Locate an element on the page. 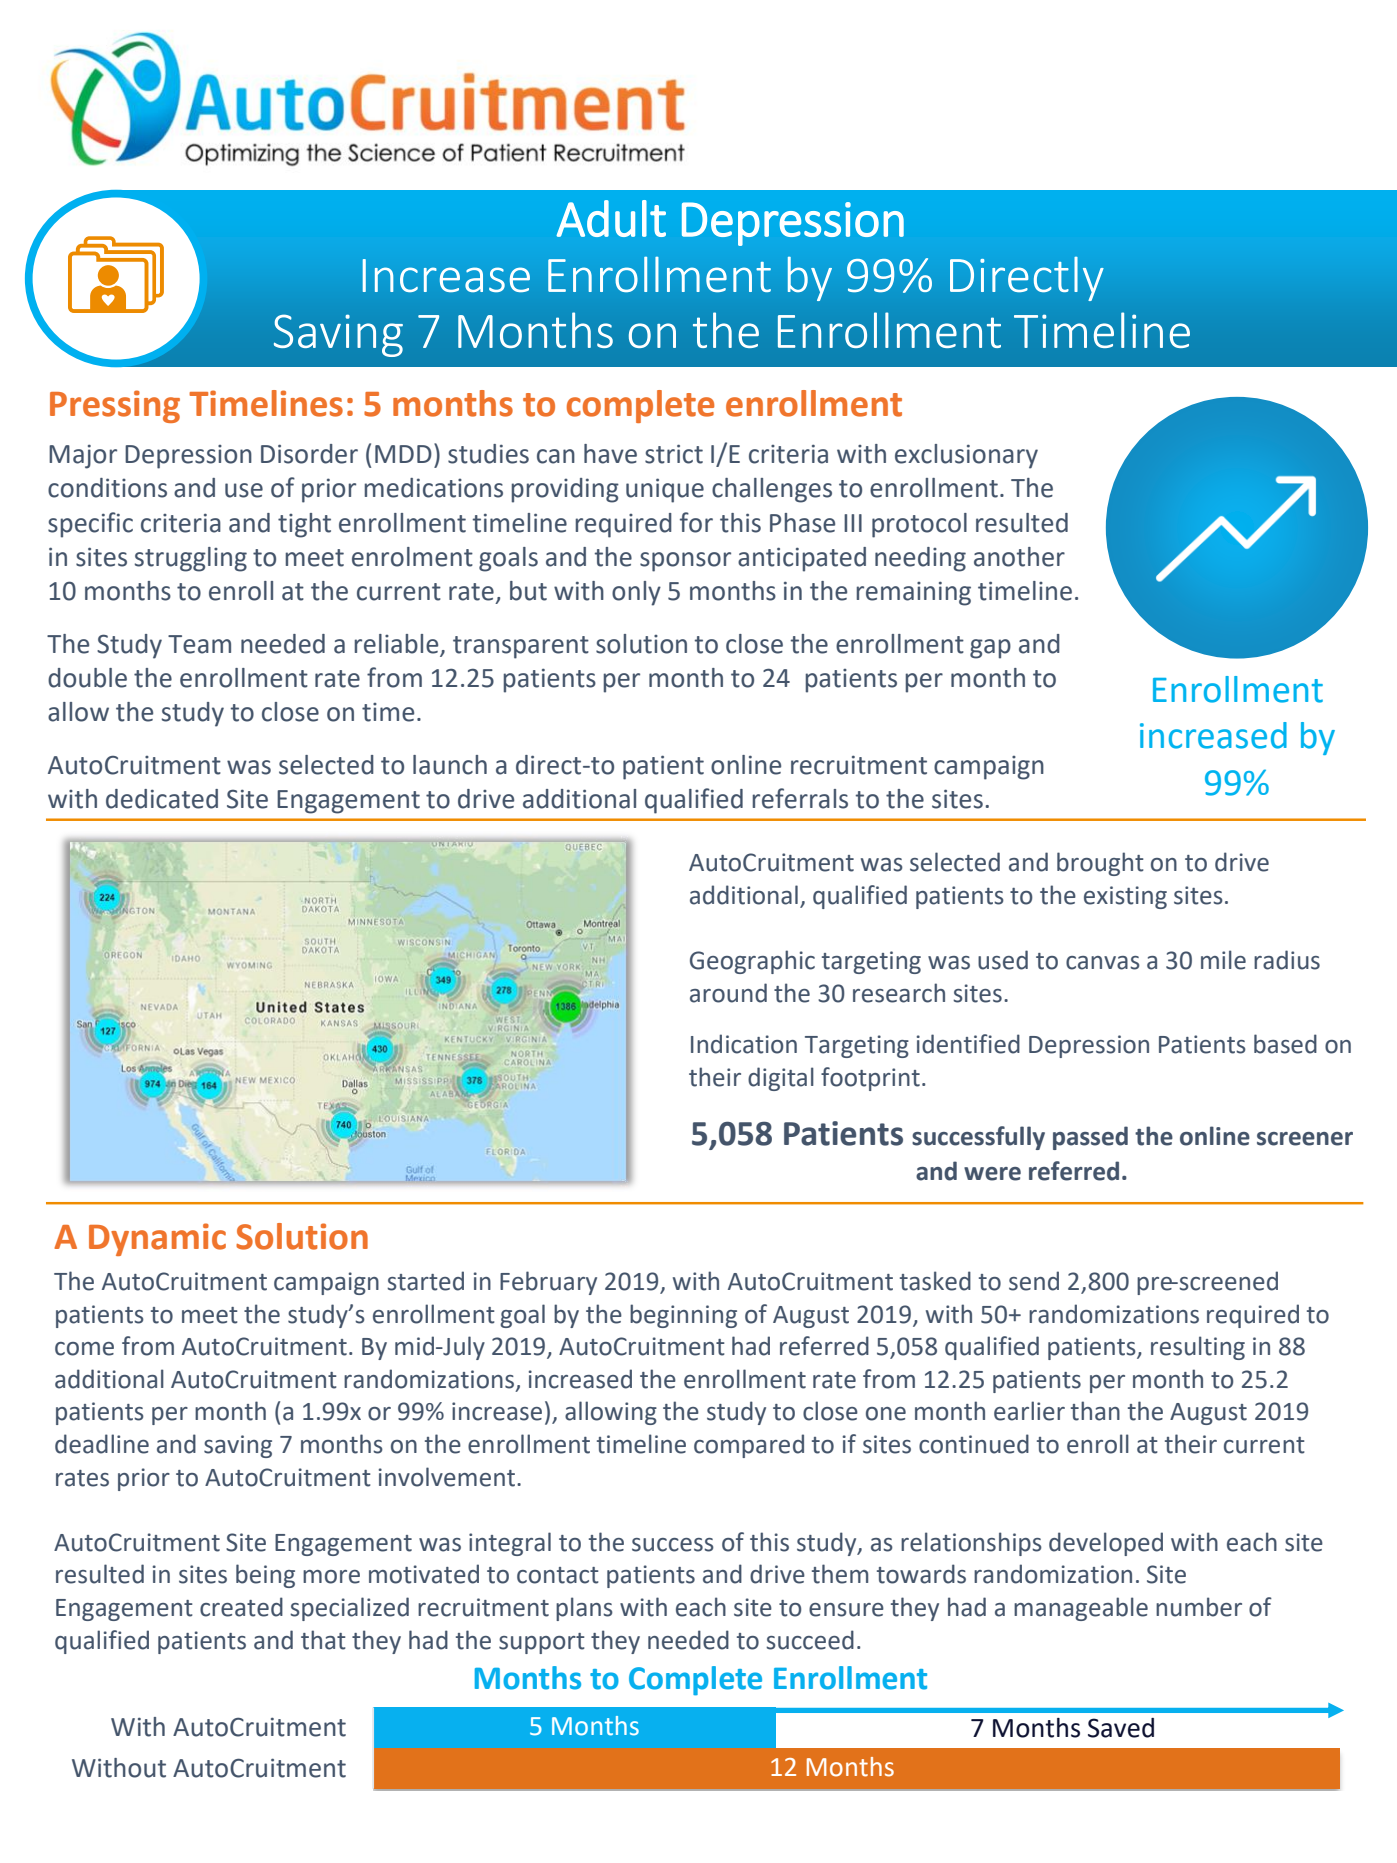 The image size is (1397, 1863). brought is located at coordinates (1100, 864).
